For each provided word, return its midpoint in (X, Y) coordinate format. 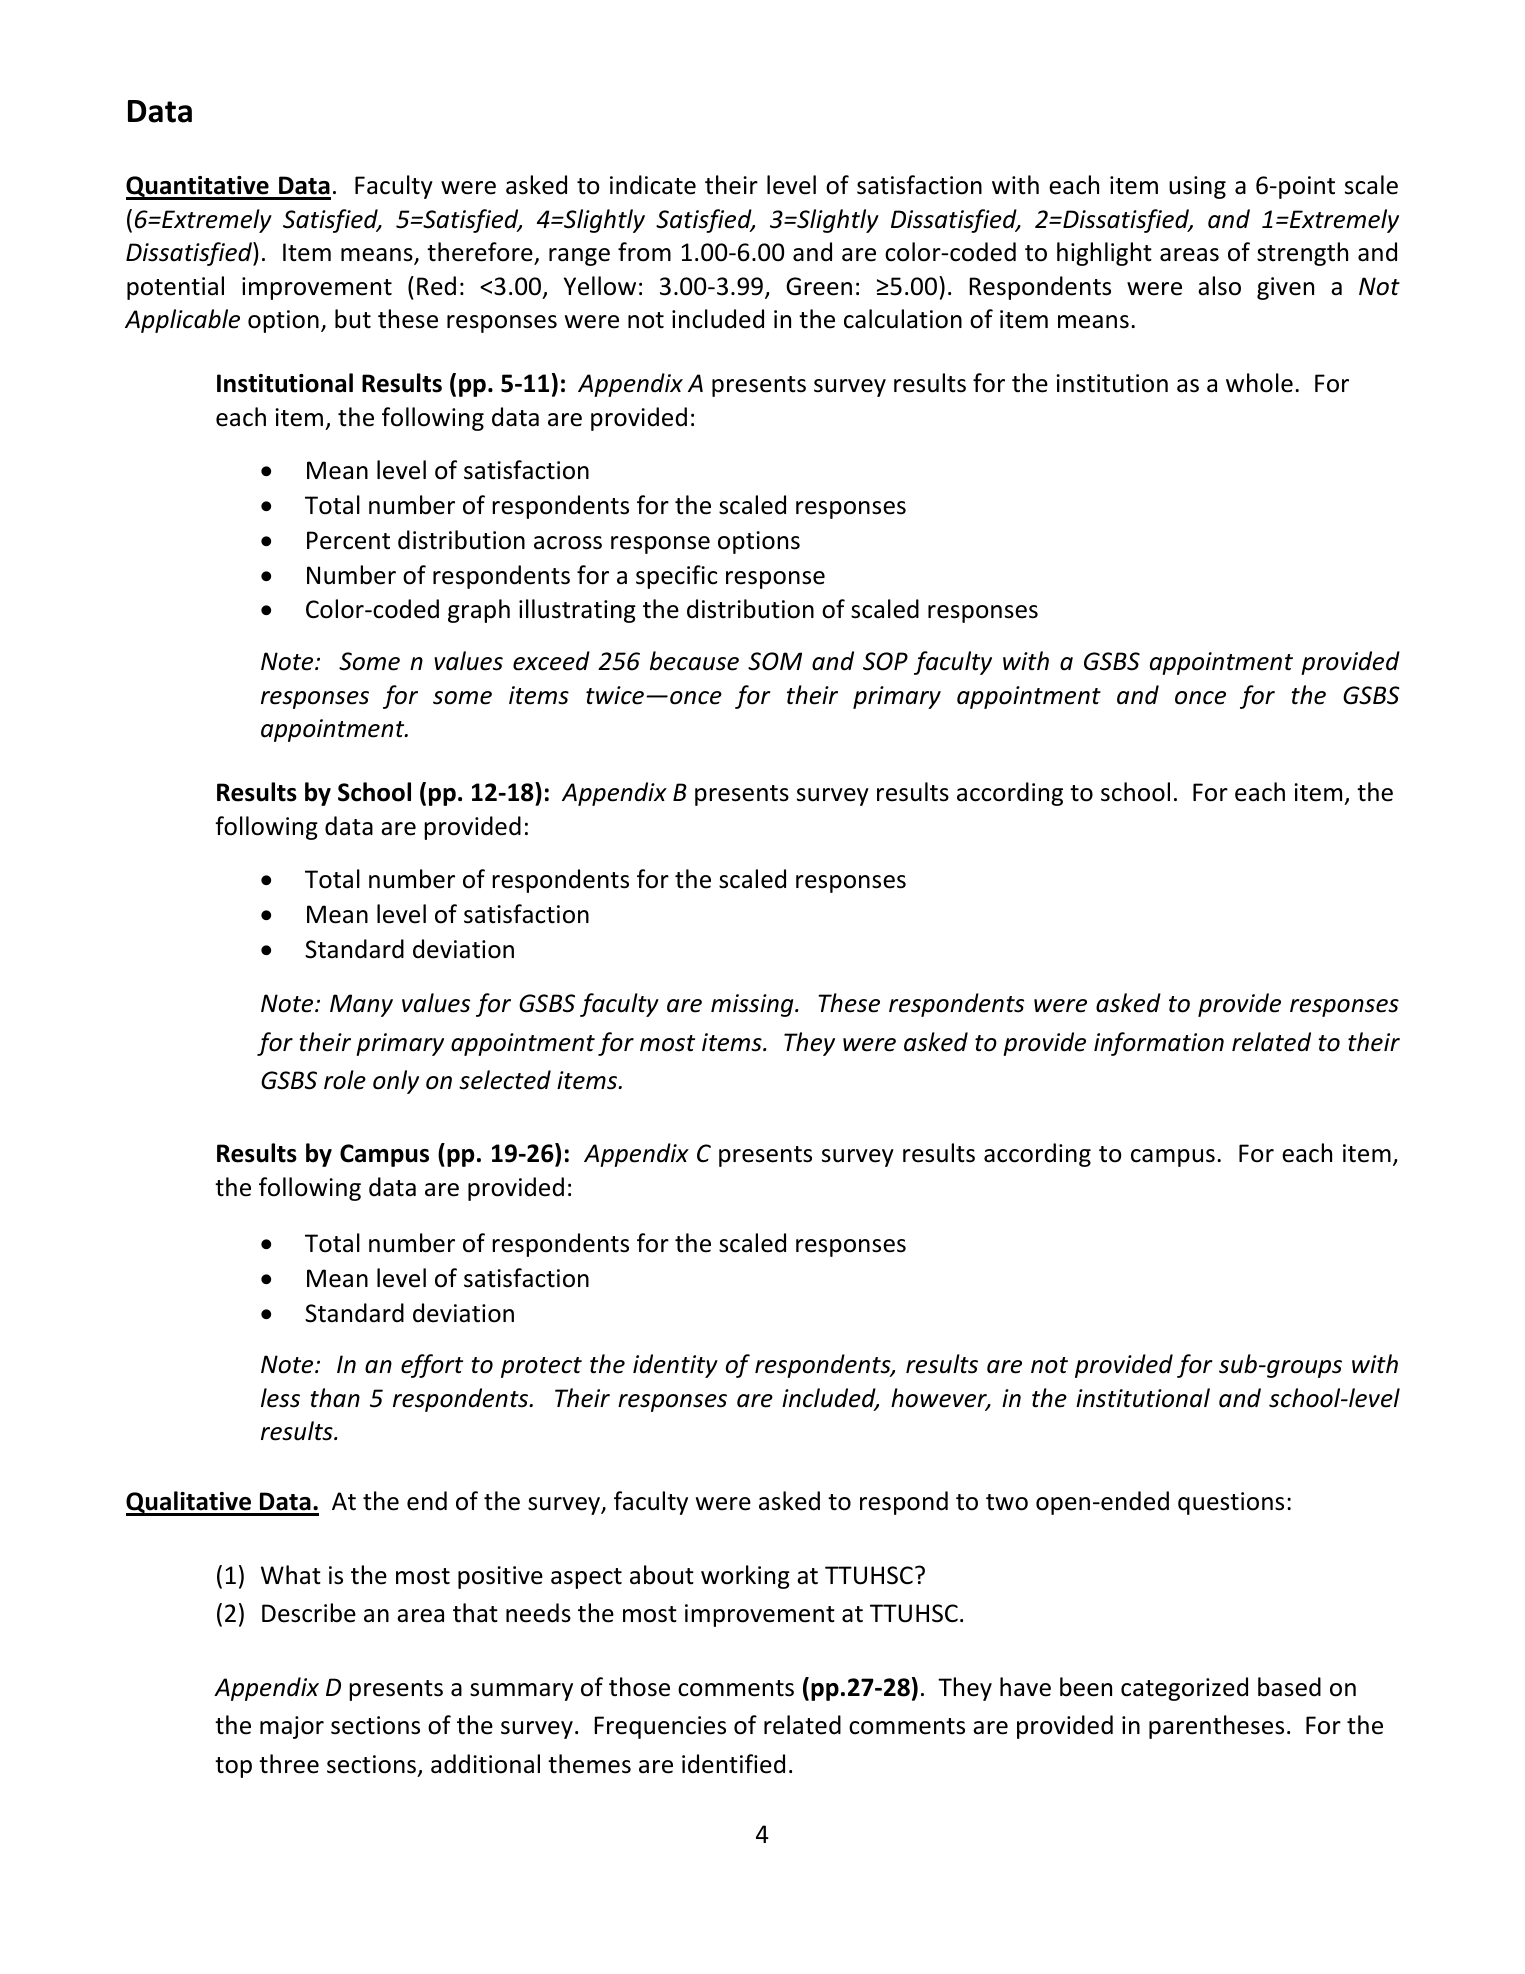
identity (675, 1366)
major (292, 1727)
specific (676, 577)
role (345, 1080)
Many (361, 1005)
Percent (348, 540)
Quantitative (198, 188)
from (644, 252)
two (1007, 1502)
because (694, 661)
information (1159, 1044)
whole (1259, 383)
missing (753, 1005)
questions (1231, 1503)
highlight (1104, 254)
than (335, 1398)
